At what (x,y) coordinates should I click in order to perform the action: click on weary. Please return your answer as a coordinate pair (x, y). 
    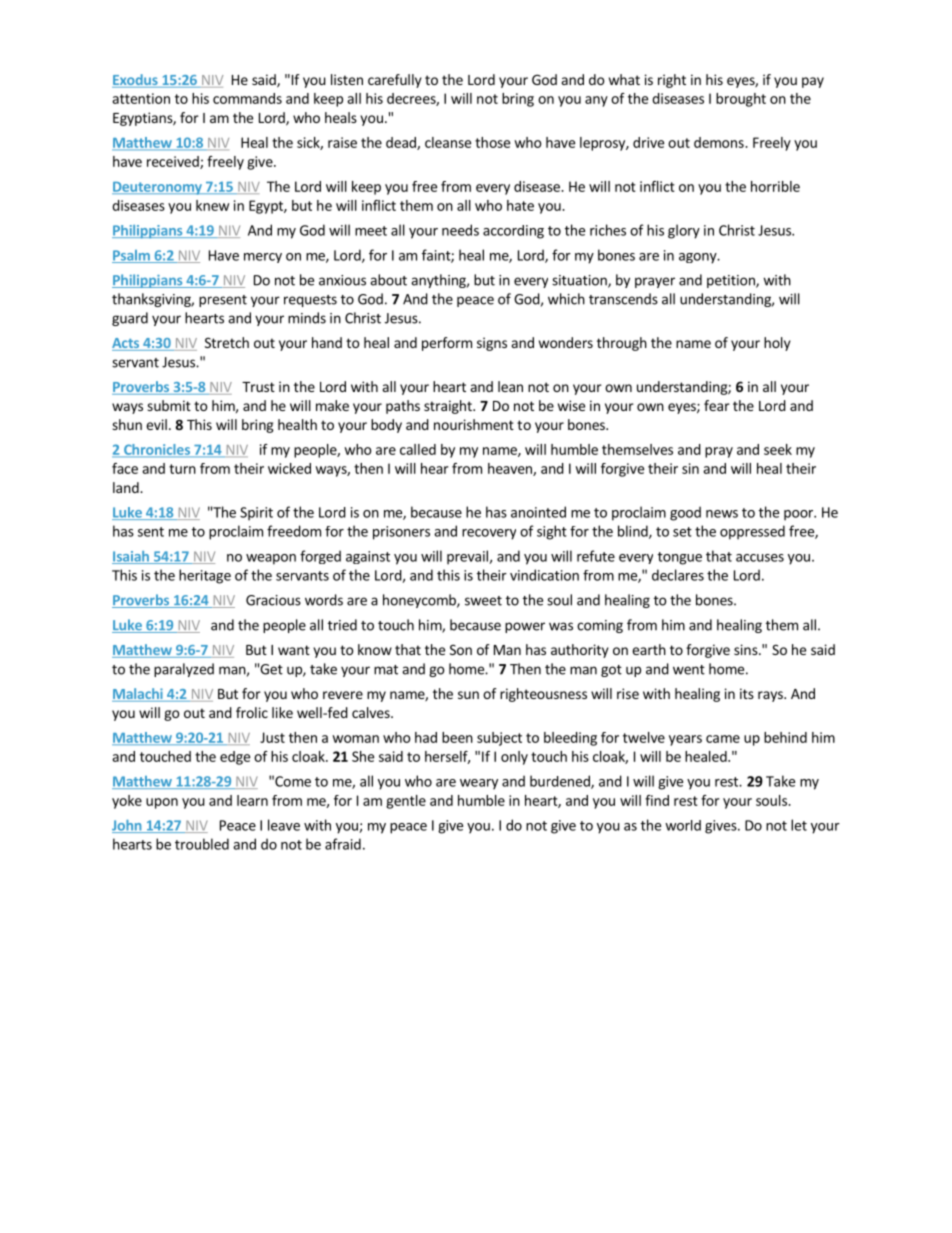
    Looking at the image, I should click on (479, 784).
